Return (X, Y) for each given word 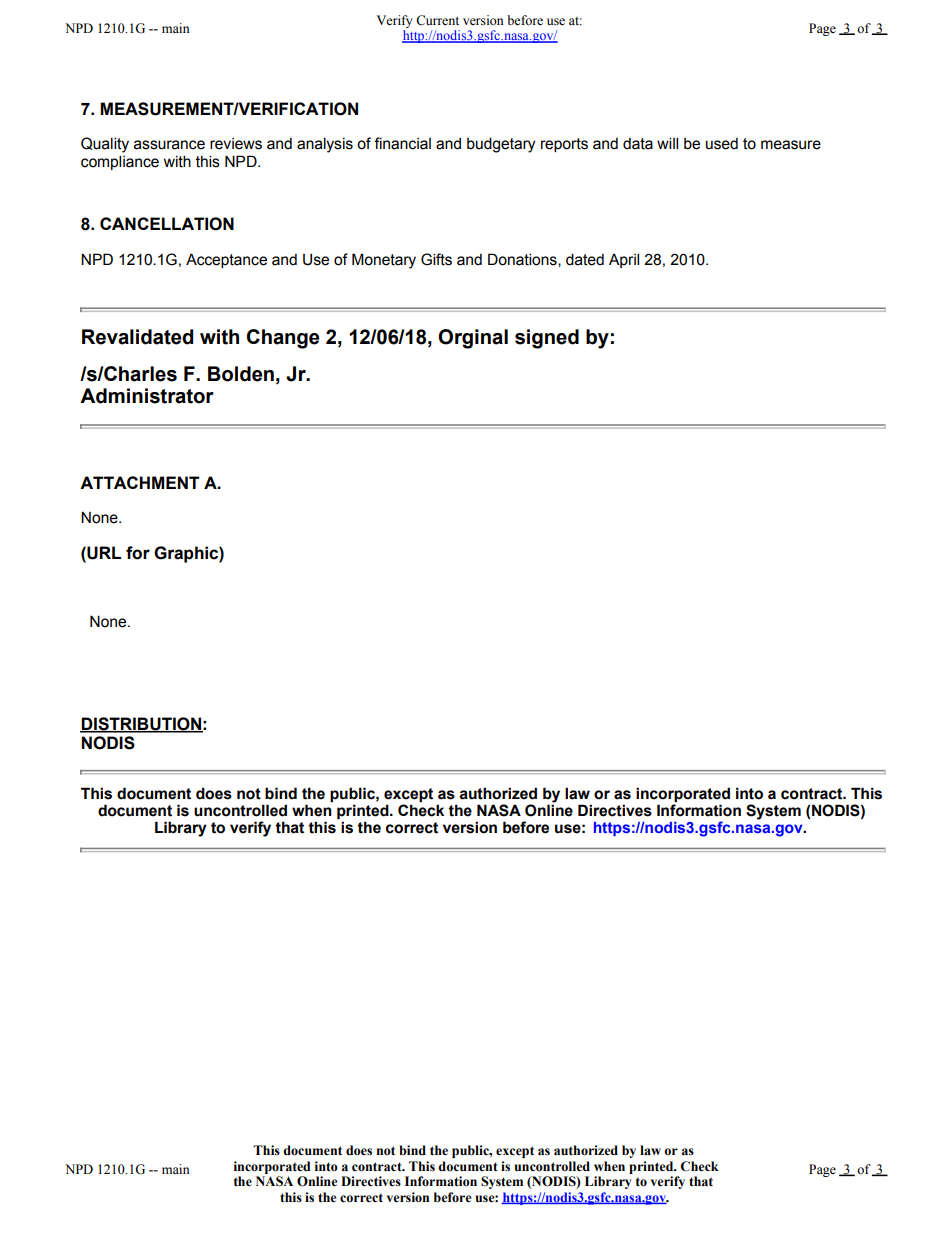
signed (547, 339)
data (638, 144)
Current (437, 20)
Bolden (241, 374)
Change (283, 339)
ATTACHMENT (140, 482)
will (667, 143)
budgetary (501, 145)
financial (402, 143)
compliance (120, 162)
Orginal (473, 339)
